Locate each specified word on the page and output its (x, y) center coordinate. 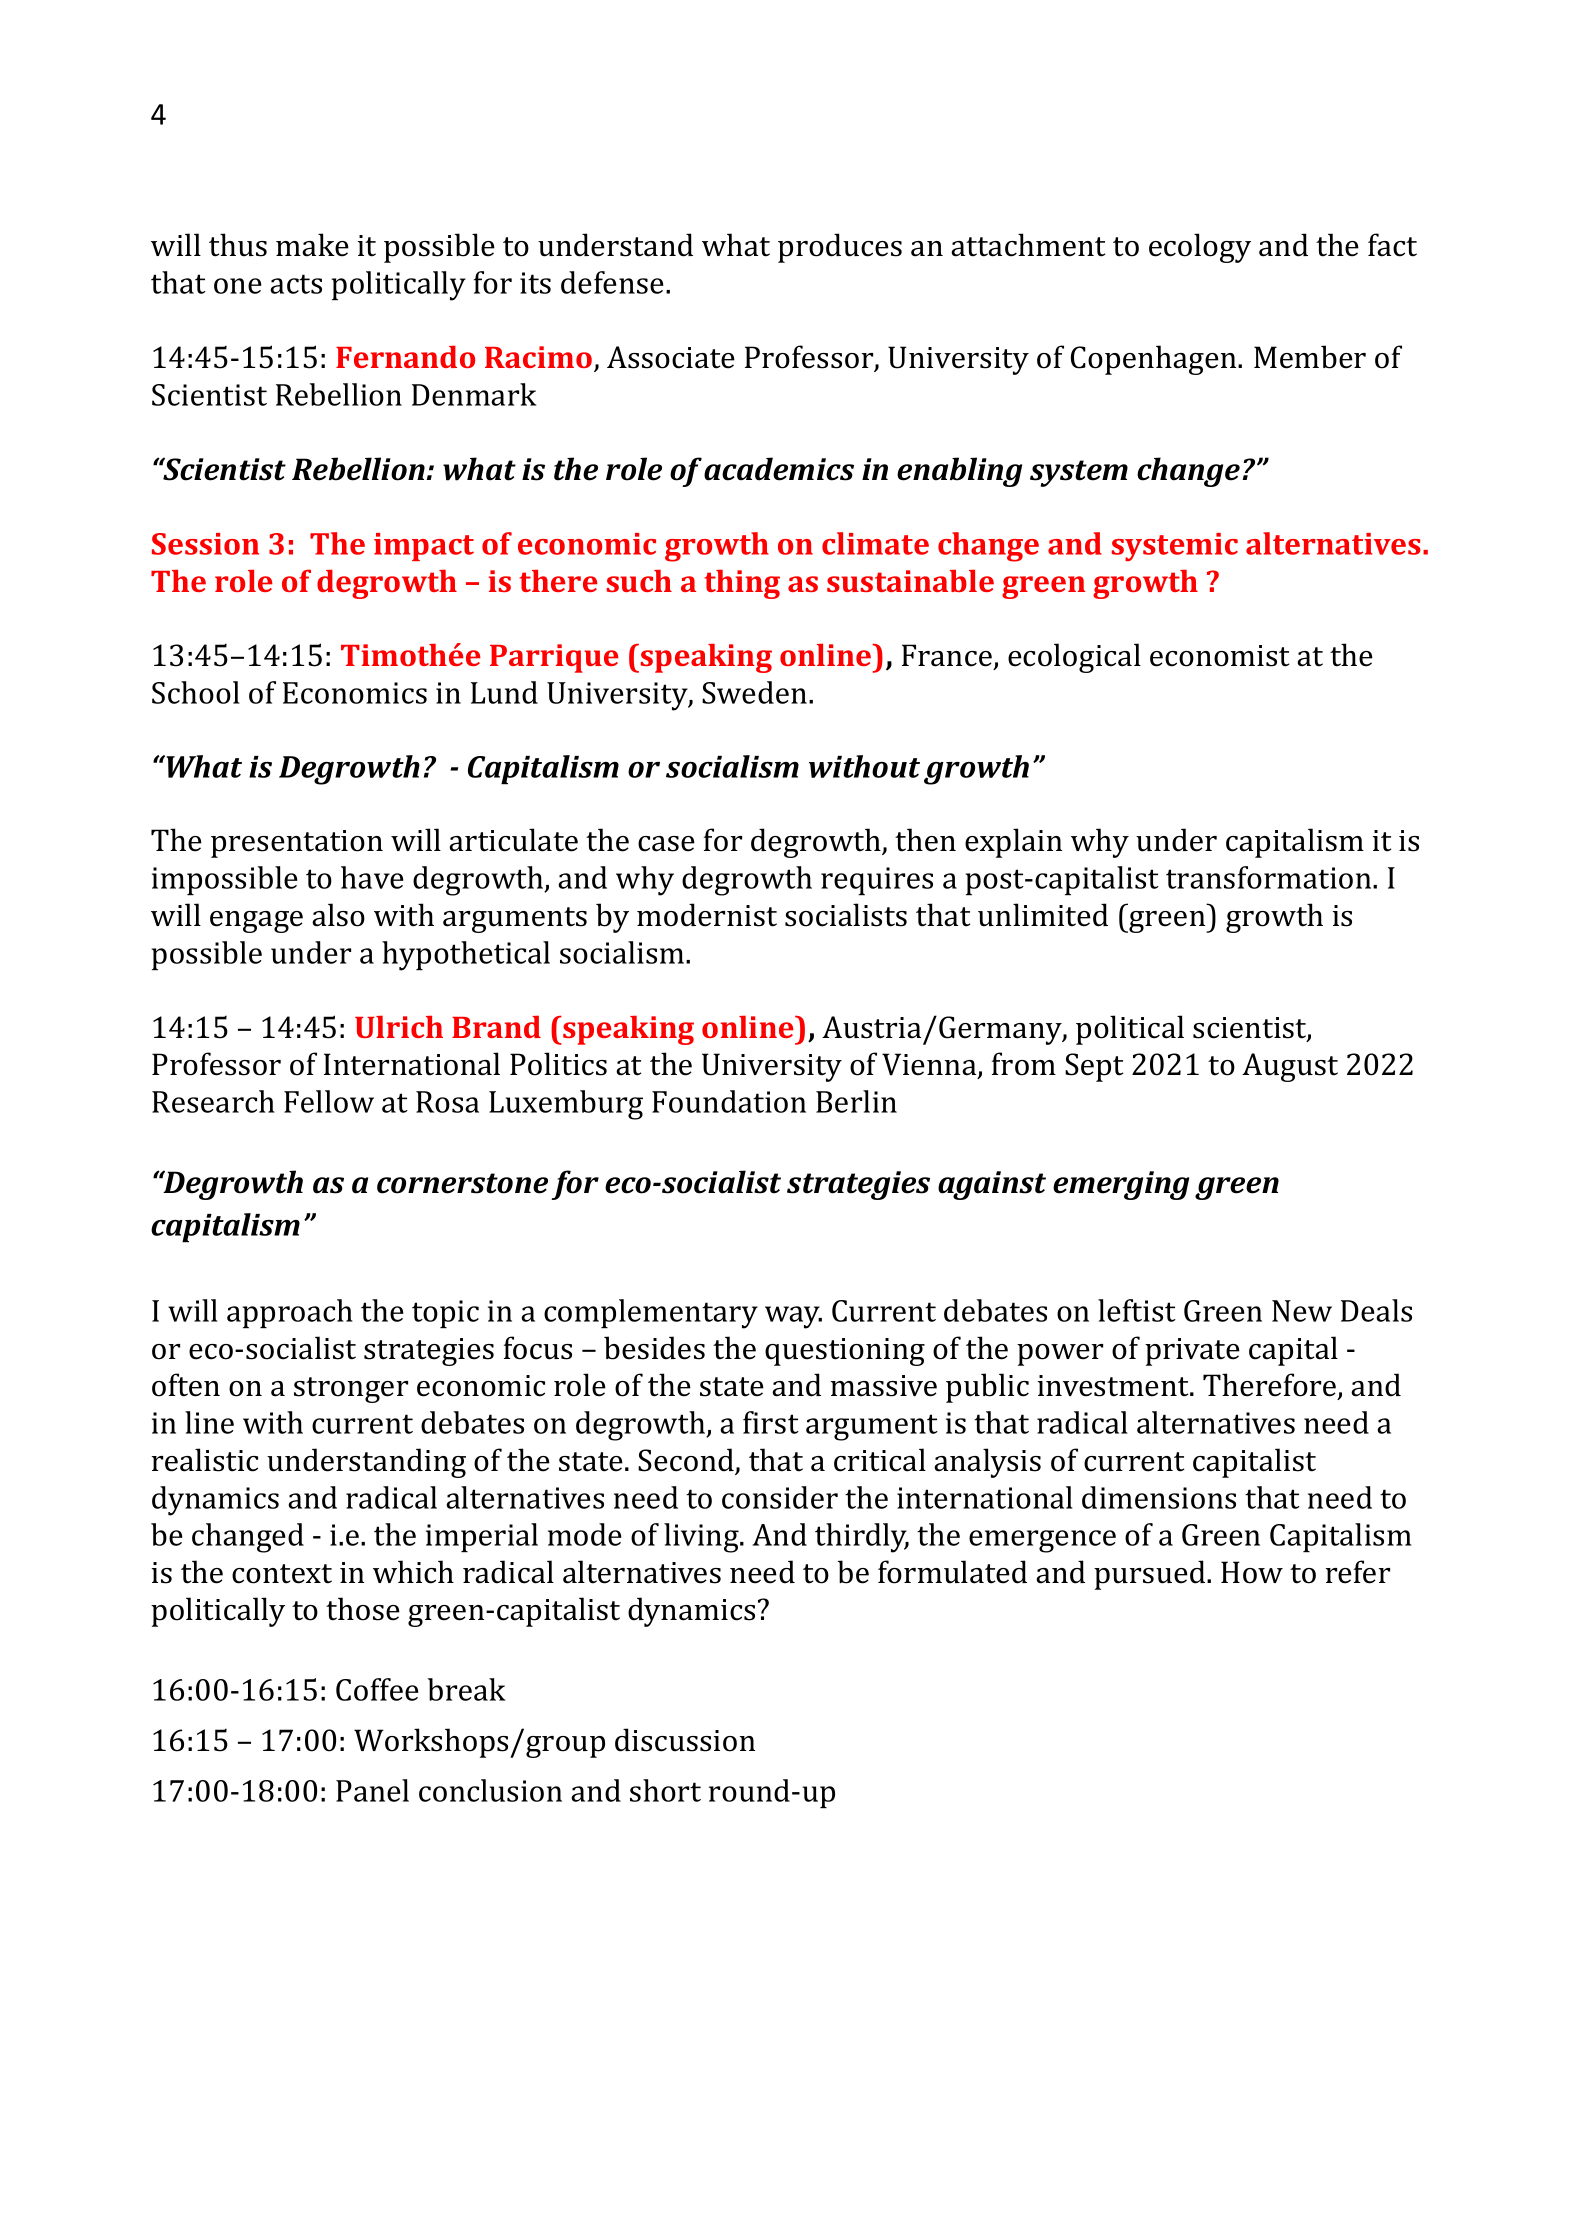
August (1290, 1067)
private (1192, 1352)
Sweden (754, 692)
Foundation (729, 1101)
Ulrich (399, 1026)
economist (1220, 656)
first (771, 1422)
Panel (372, 1790)
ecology (1200, 248)
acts (296, 284)
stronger (351, 1390)
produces (840, 248)
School (196, 692)
